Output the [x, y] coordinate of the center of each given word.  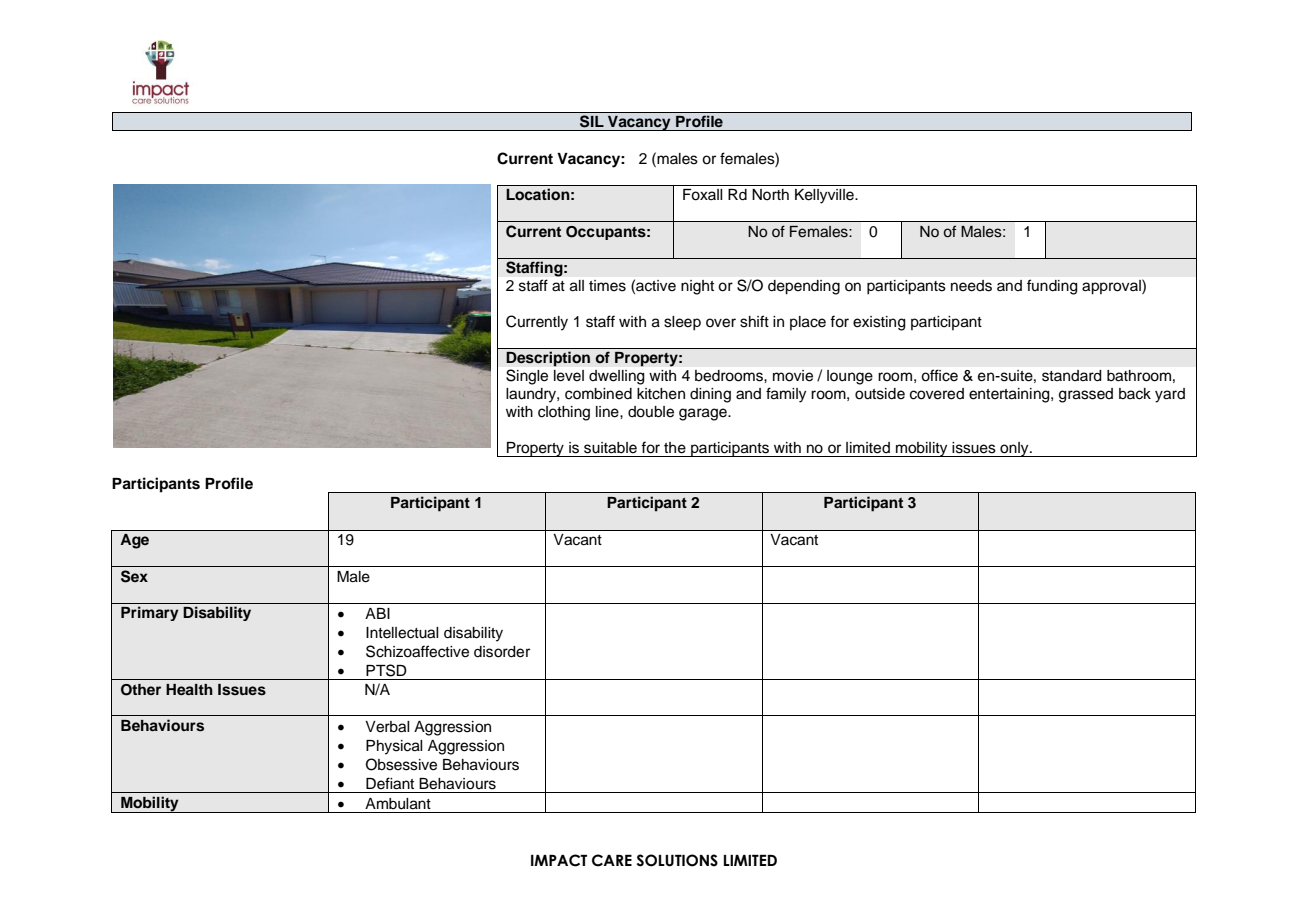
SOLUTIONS [677, 860]
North [770, 194]
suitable [610, 448]
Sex [134, 576]
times [607, 286]
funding [1052, 287]
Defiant [390, 783]
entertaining [1010, 395]
